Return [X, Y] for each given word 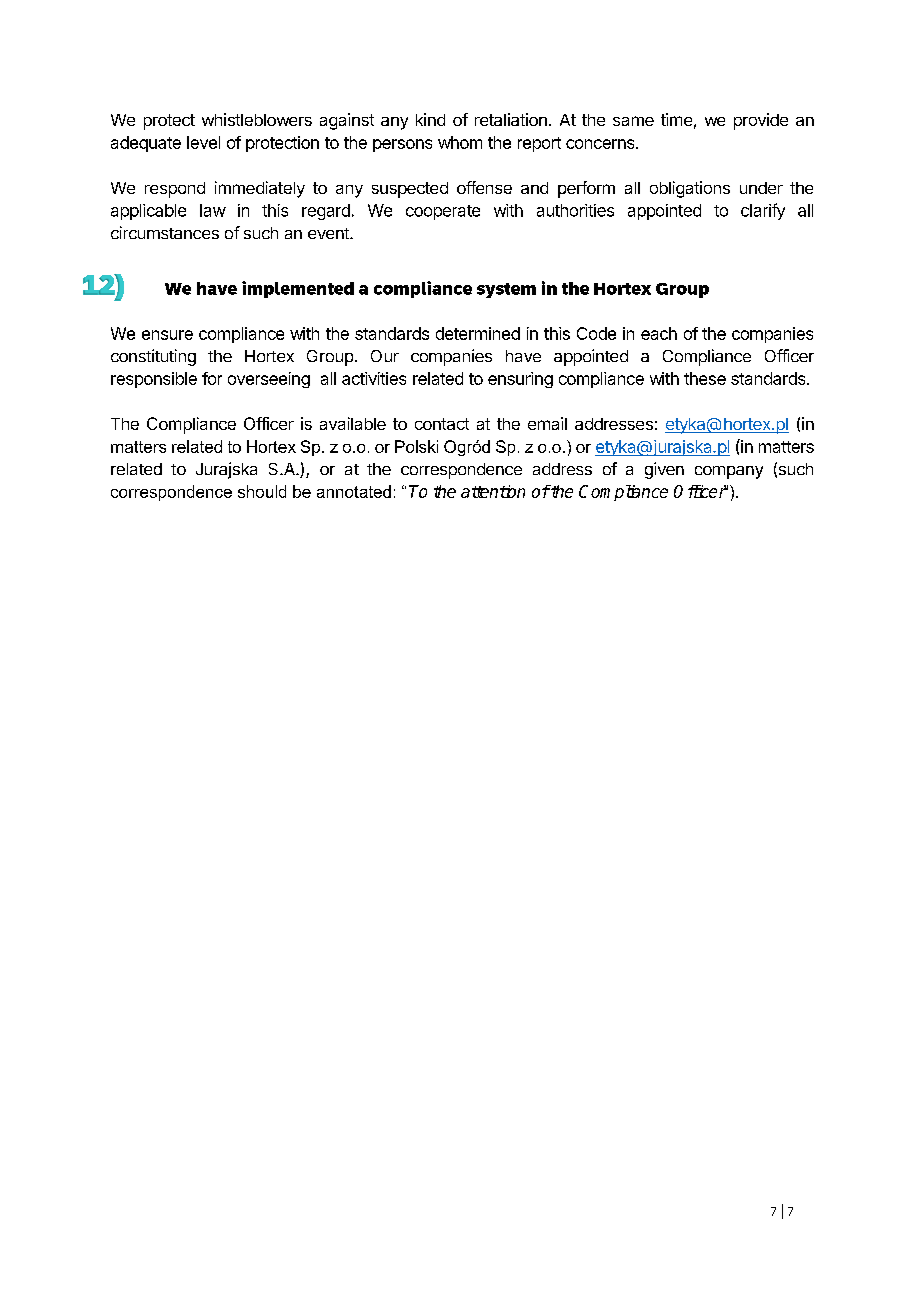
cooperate [443, 212]
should [262, 491]
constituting [153, 357]
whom [460, 142]
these [705, 378]
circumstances [165, 232]
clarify [763, 211]
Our [385, 356]
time [676, 119]
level [203, 142]
